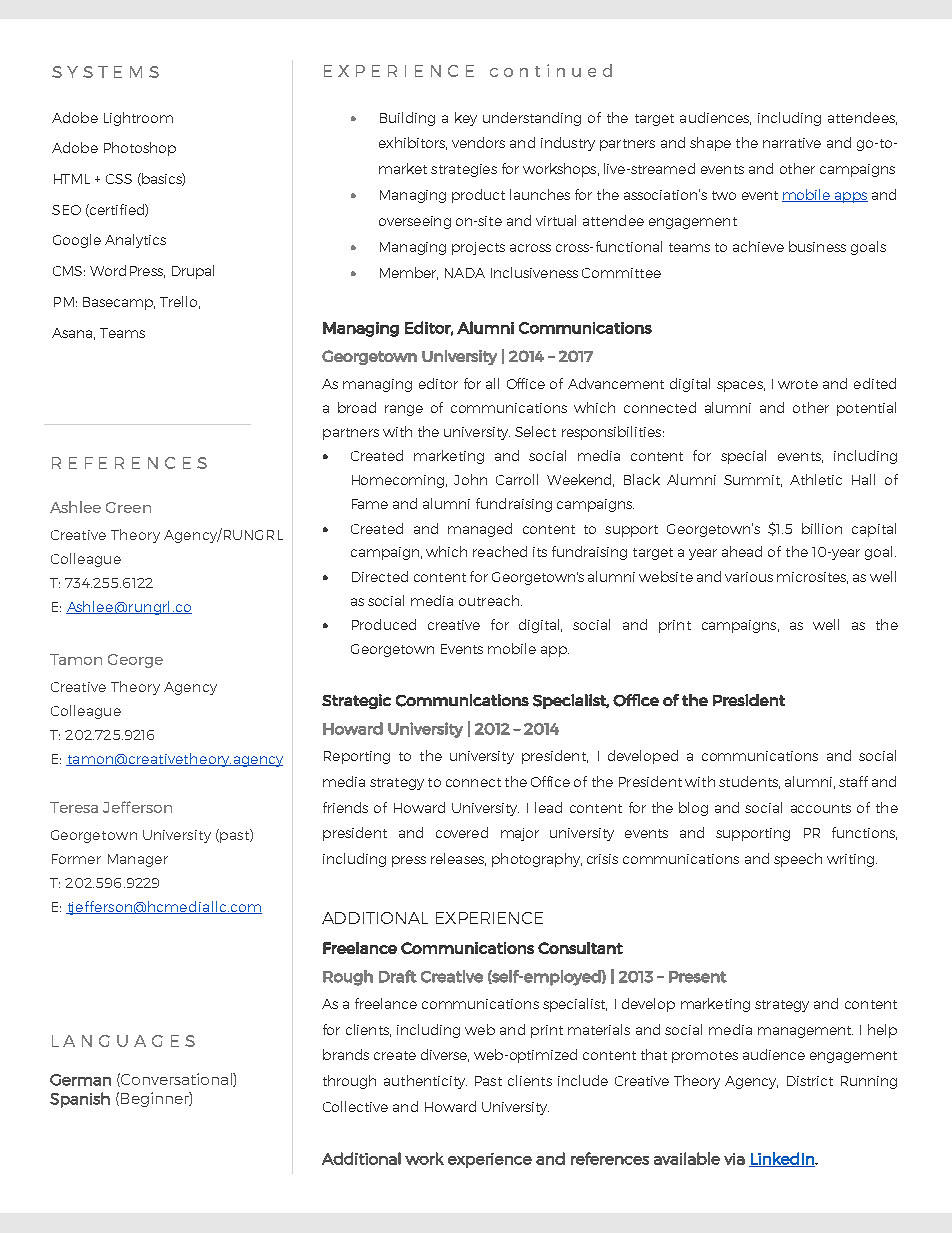 This document has height=1233, width=952. Describe the element at coordinates (792, 143) in the document. I see `narrative` at that location.
